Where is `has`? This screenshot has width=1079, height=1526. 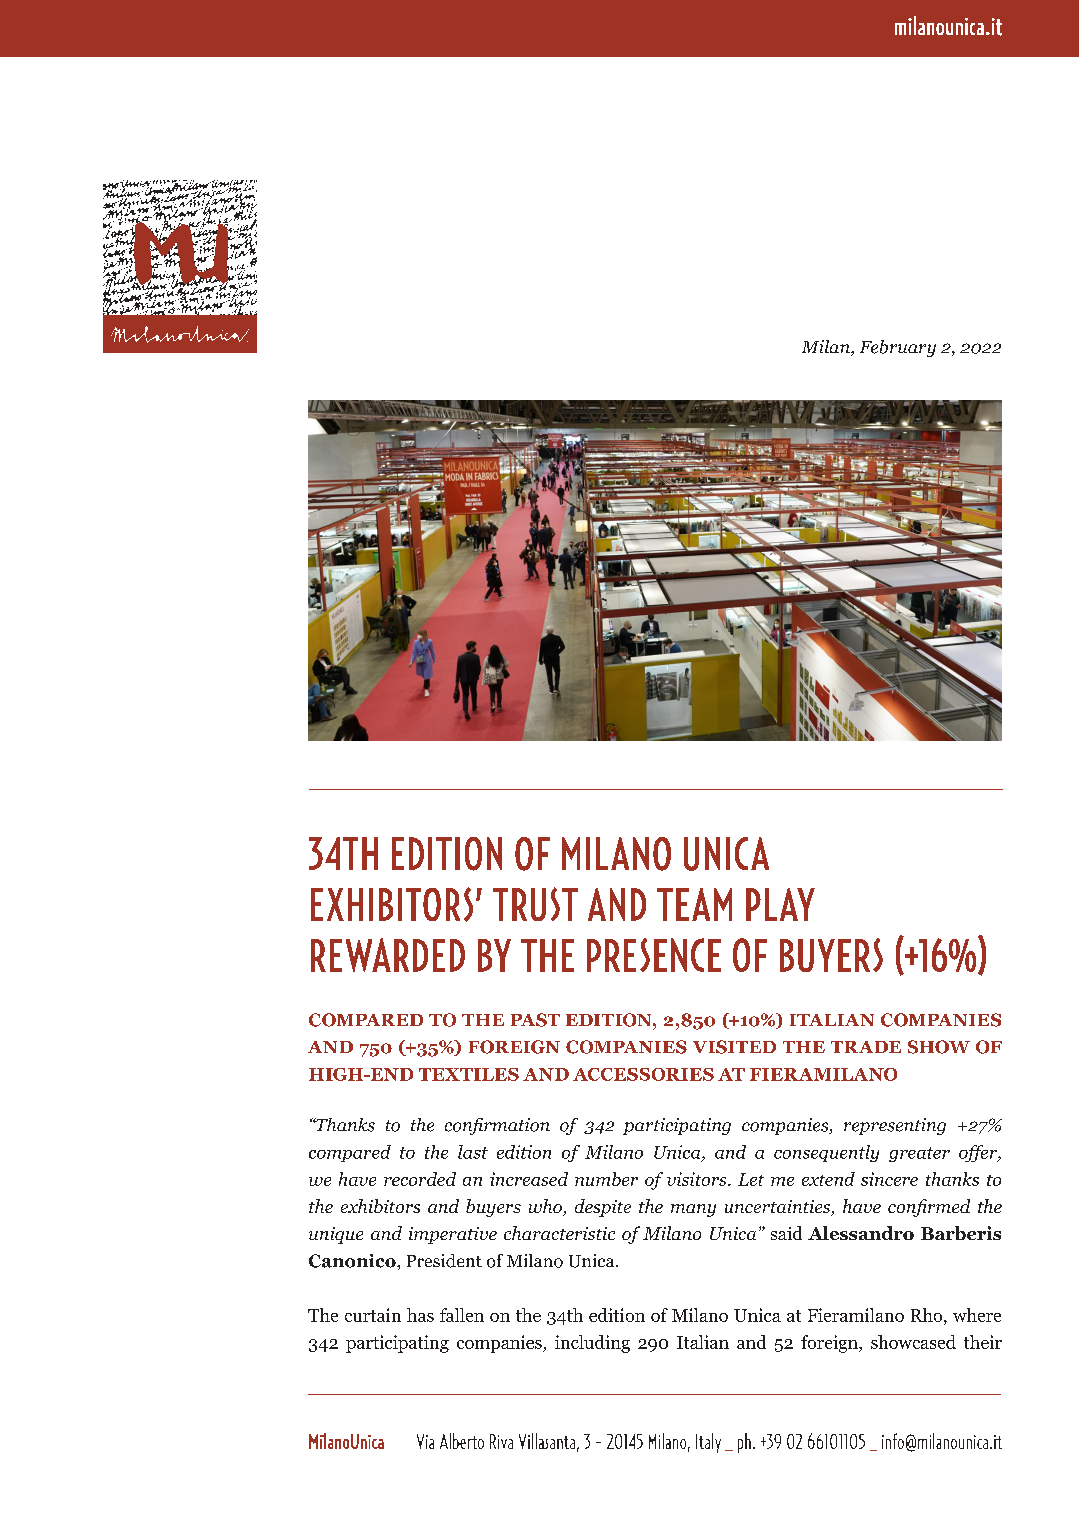 has is located at coordinates (420, 1315).
